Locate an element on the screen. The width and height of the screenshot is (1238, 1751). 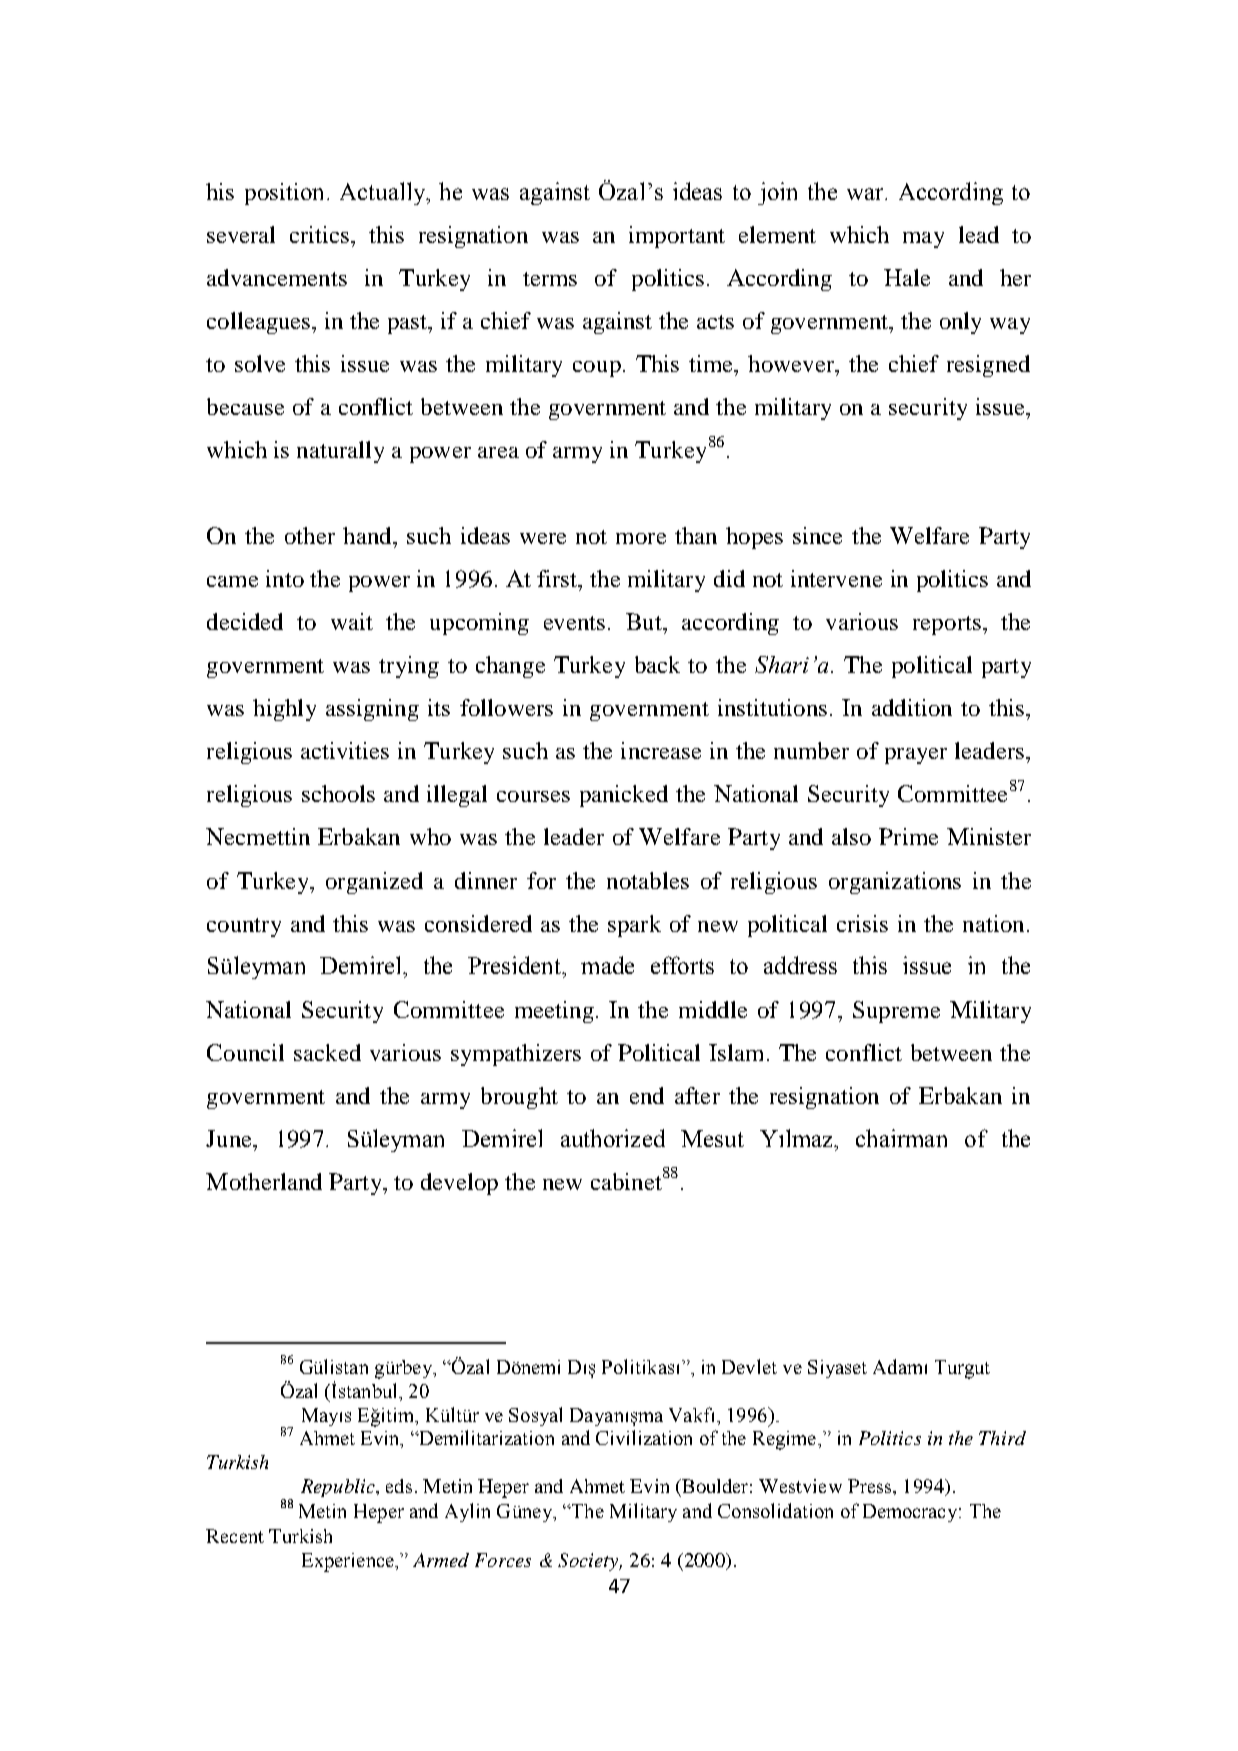
Republic is located at coordinates (339, 1488).
